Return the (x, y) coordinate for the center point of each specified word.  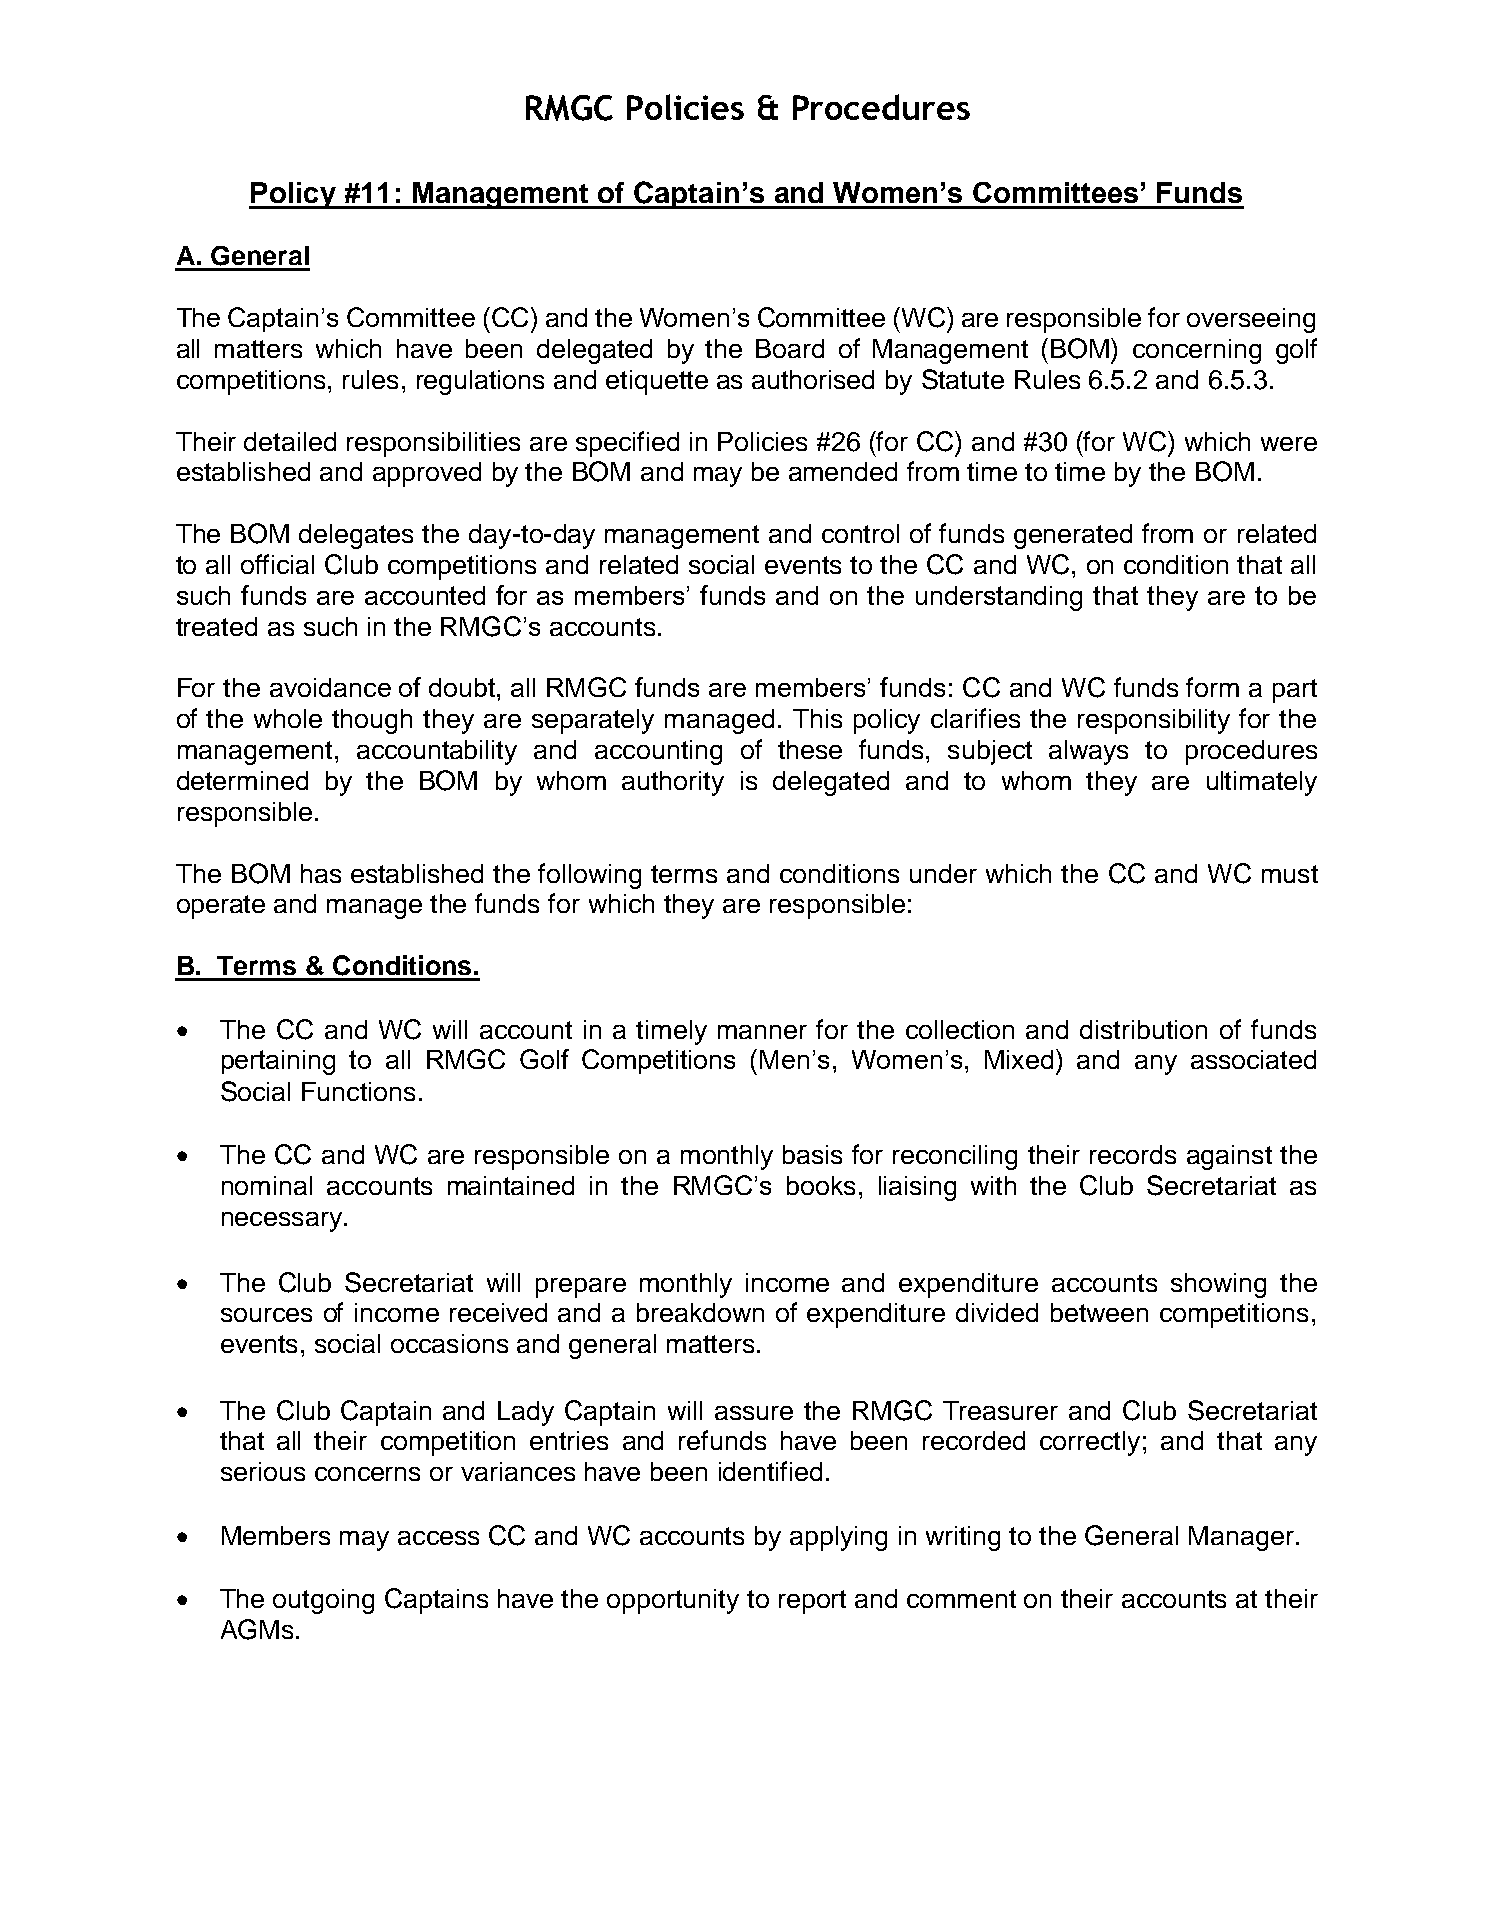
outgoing (323, 1601)
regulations (480, 382)
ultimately (1262, 783)
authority (673, 783)
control (860, 533)
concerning (1197, 351)
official (277, 564)
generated (1073, 536)
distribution (1143, 1029)
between (1099, 1312)
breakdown (700, 1312)
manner (762, 1032)
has (321, 873)
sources (266, 1315)
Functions (358, 1091)
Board (790, 348)
